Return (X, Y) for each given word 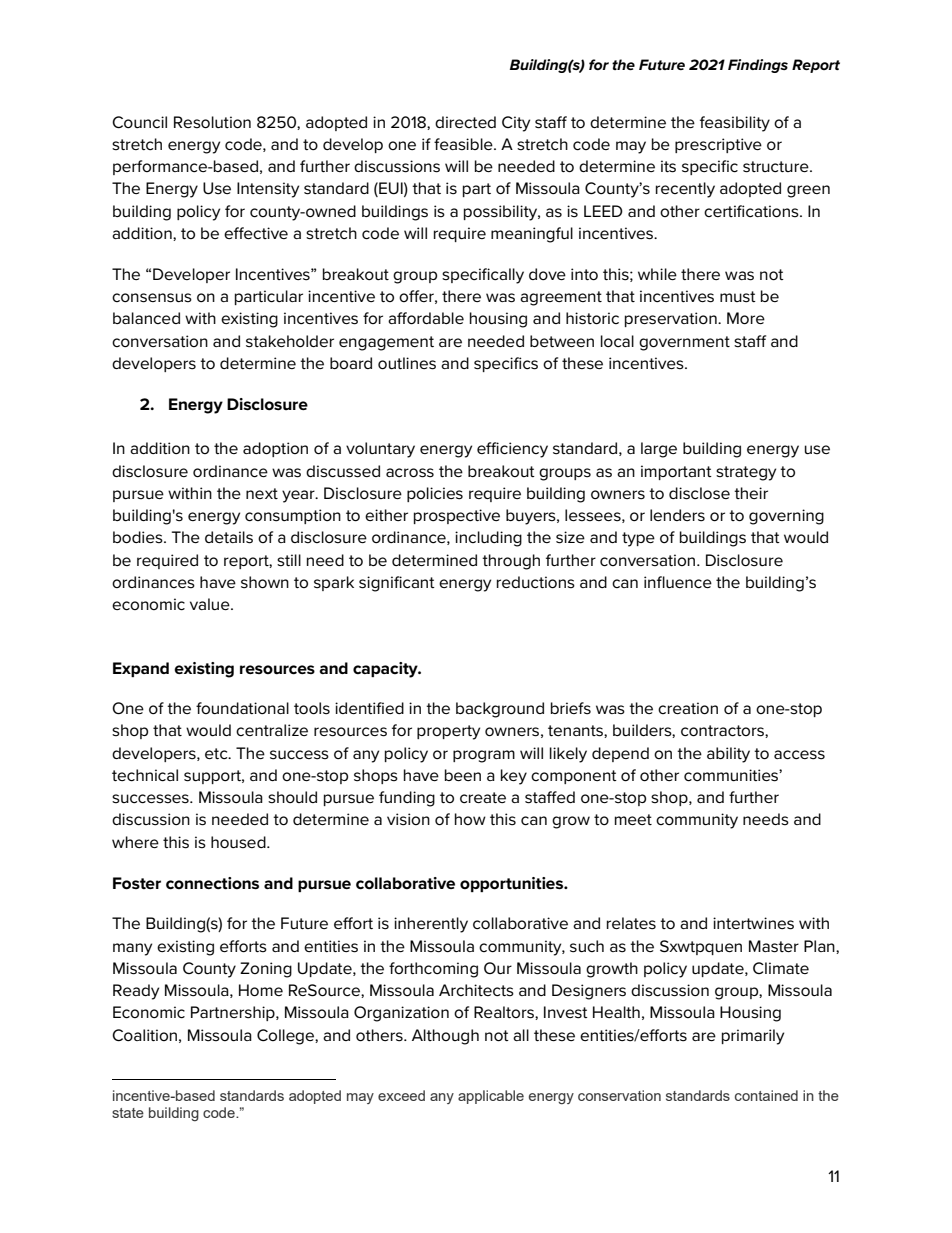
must (738, 297)
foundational (242, 708)
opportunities (513, 884)
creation (688, 708)
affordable (426, 318)
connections (212, 883)
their (751, 493)
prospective (457, 516)
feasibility (735, 124)
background (500, 710)
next (262, 493)
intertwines (753, 923)
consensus (152, 298)
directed (465, 122)
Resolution (212, 122)
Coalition (144, 1035)
